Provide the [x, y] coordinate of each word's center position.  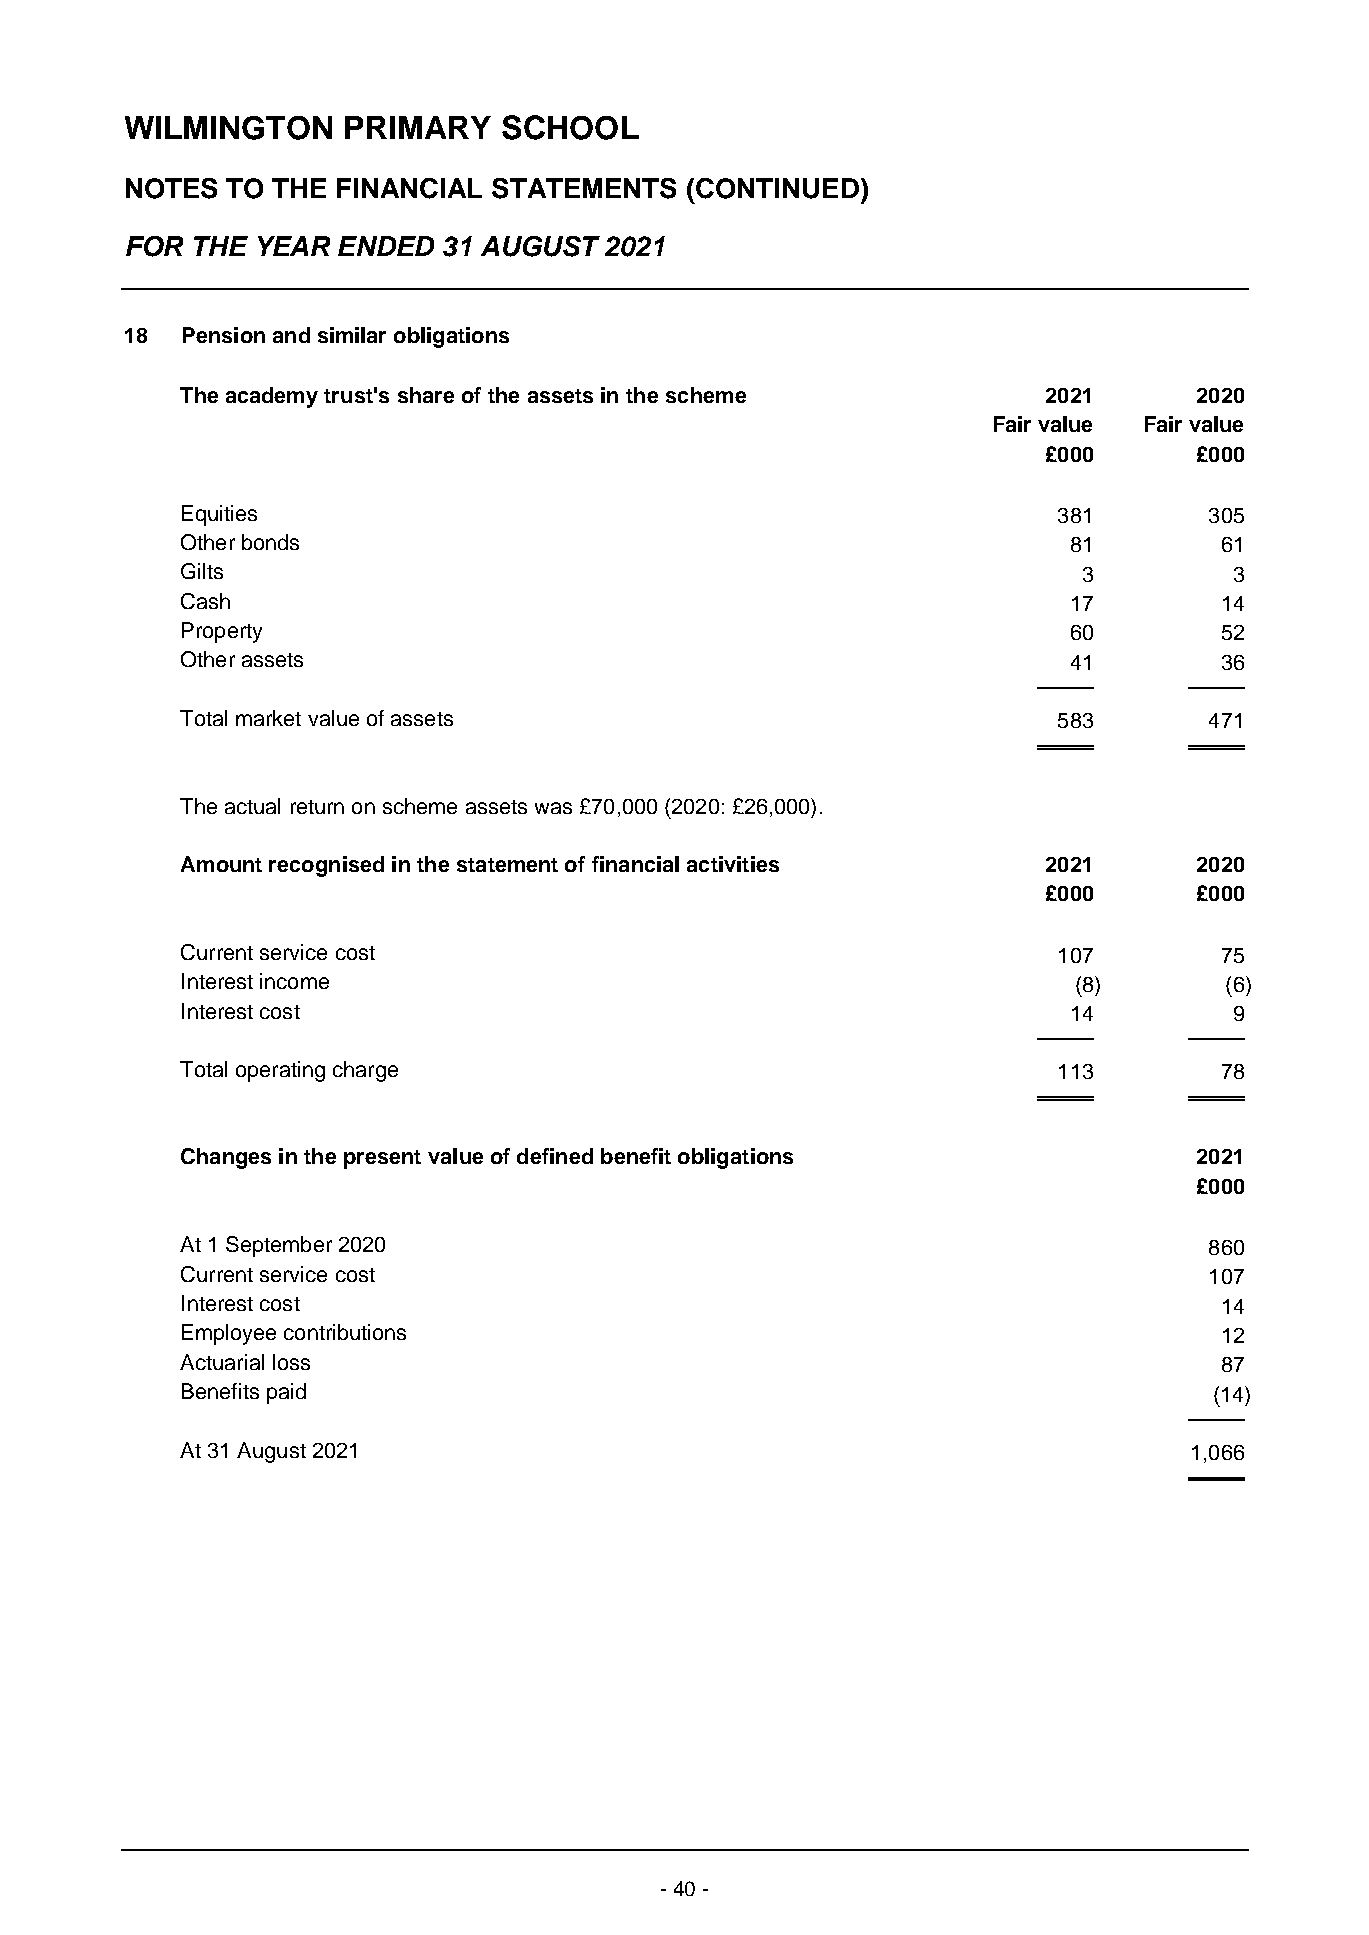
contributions [345, 1332]
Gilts [202, 571]
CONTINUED [777, 188]
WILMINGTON [228, 128]
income [294, 981]
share [426, 395]
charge [365, 1071]
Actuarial [222, 1362]
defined [555, 1156]
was [553, 808]
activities [733, 864]
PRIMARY [418, 127]
